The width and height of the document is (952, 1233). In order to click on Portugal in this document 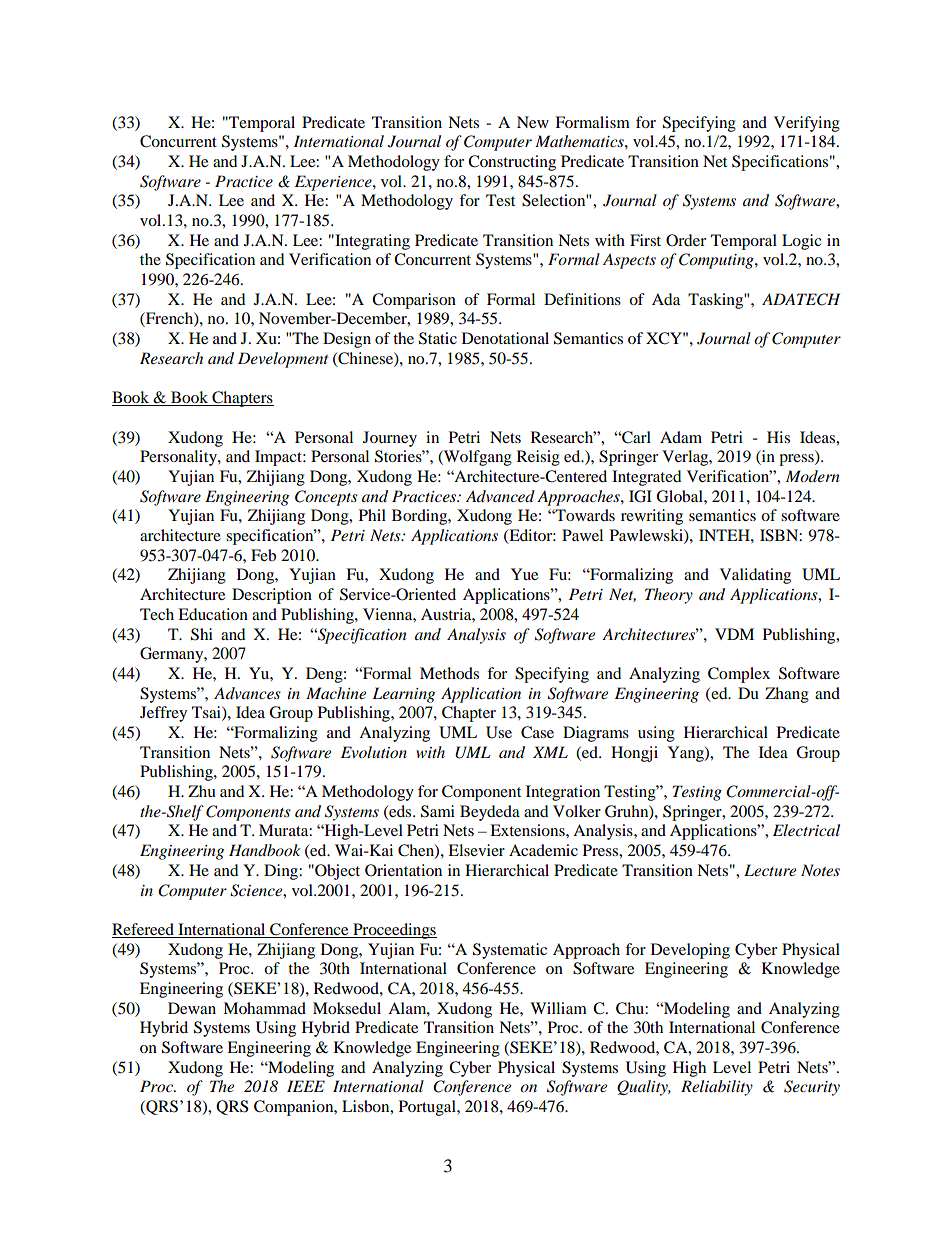, I will do `click(428, 1108)`.
